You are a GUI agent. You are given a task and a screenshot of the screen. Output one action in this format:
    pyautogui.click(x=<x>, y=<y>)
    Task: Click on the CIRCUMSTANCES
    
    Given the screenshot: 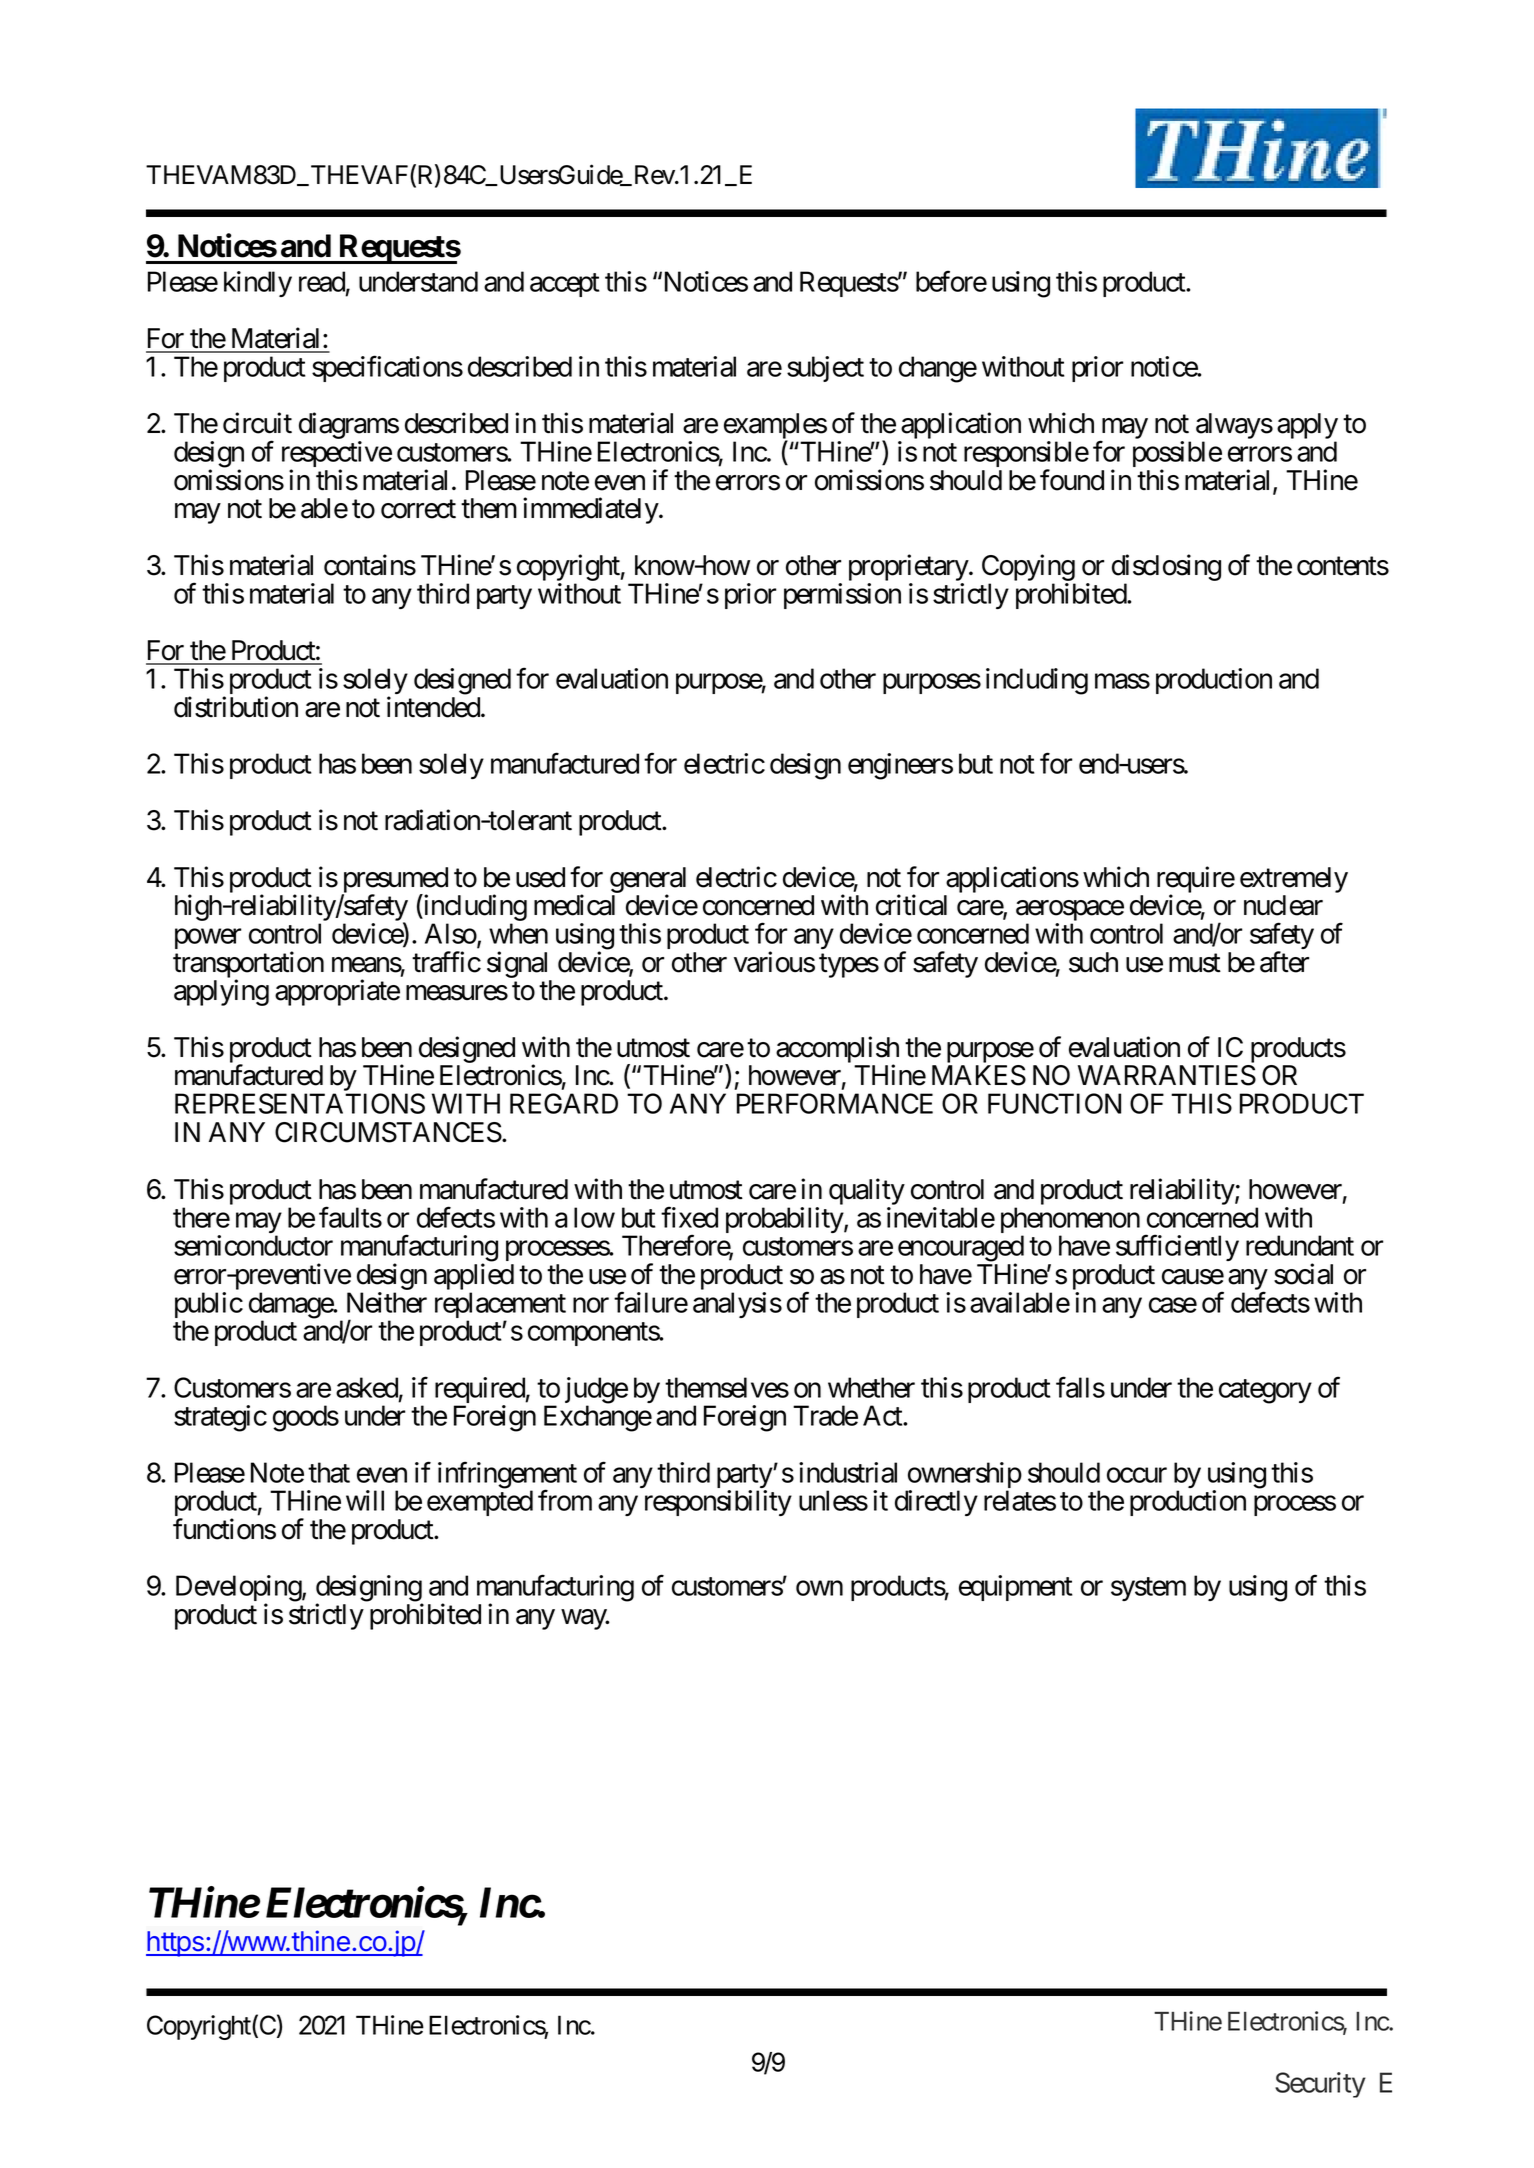 What is the action you would take?
    pyautogui.click(x=388, y=1132)
